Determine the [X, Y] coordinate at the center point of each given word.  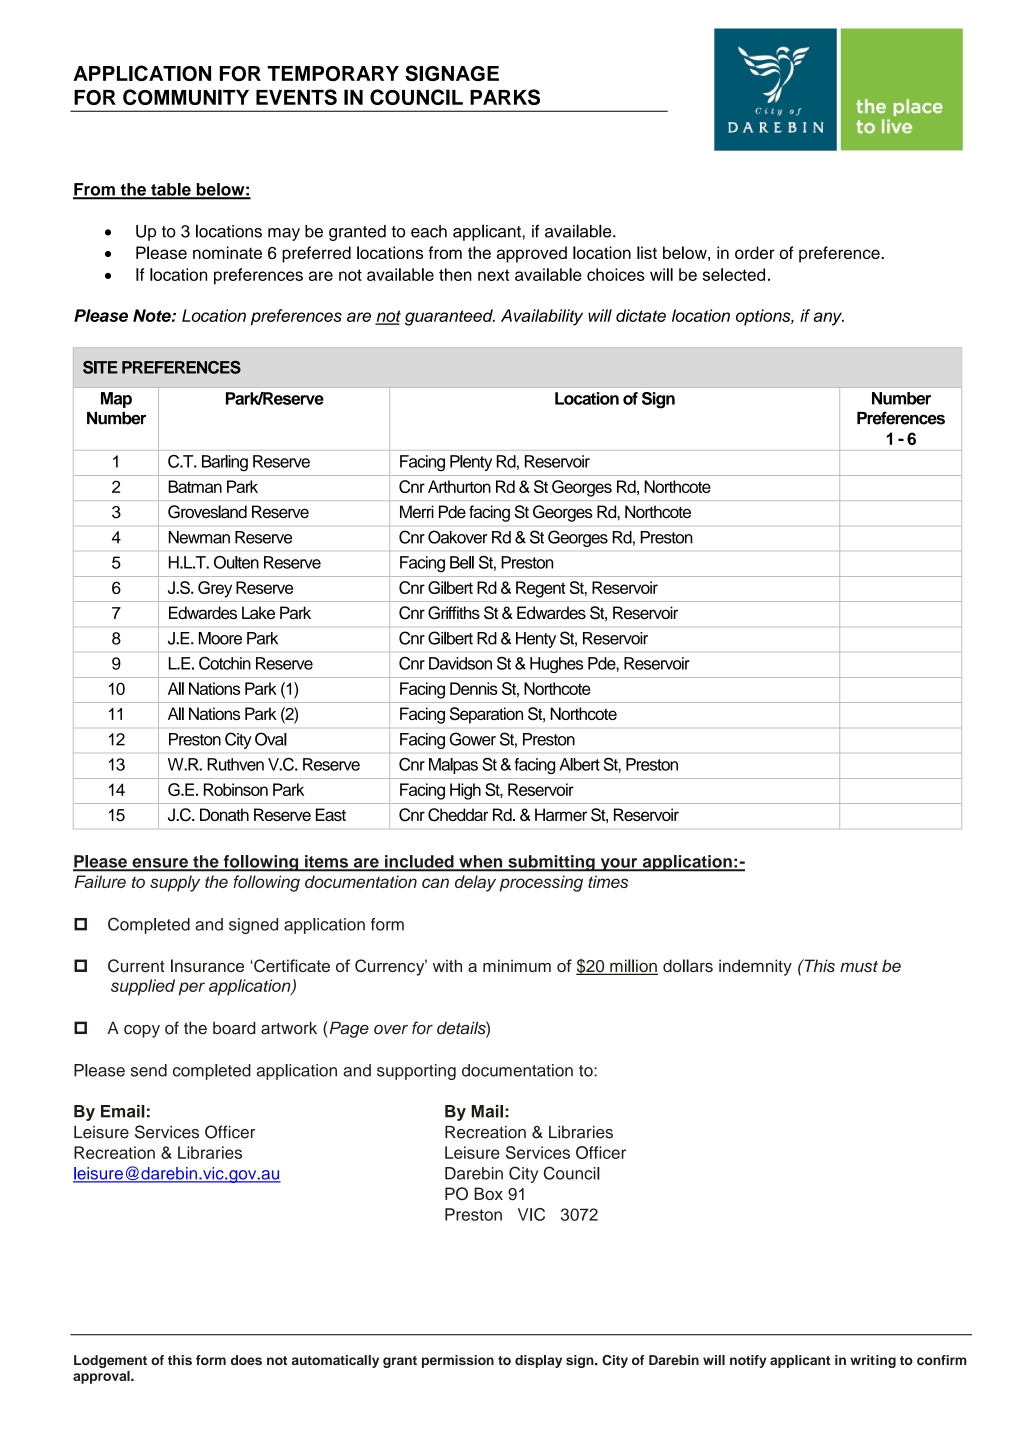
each [429, 231]
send [149, 1070]
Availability [542, 317]
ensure [160, 864]
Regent [541, 589]
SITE [100, 367]
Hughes [556, 665]
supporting [416, 1072]
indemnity [755, 967]
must [859, 966]
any [828, 319]
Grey [215, 589]
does [246, 1360]
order [755, 252]
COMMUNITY [186, 97]
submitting [551, 863]
